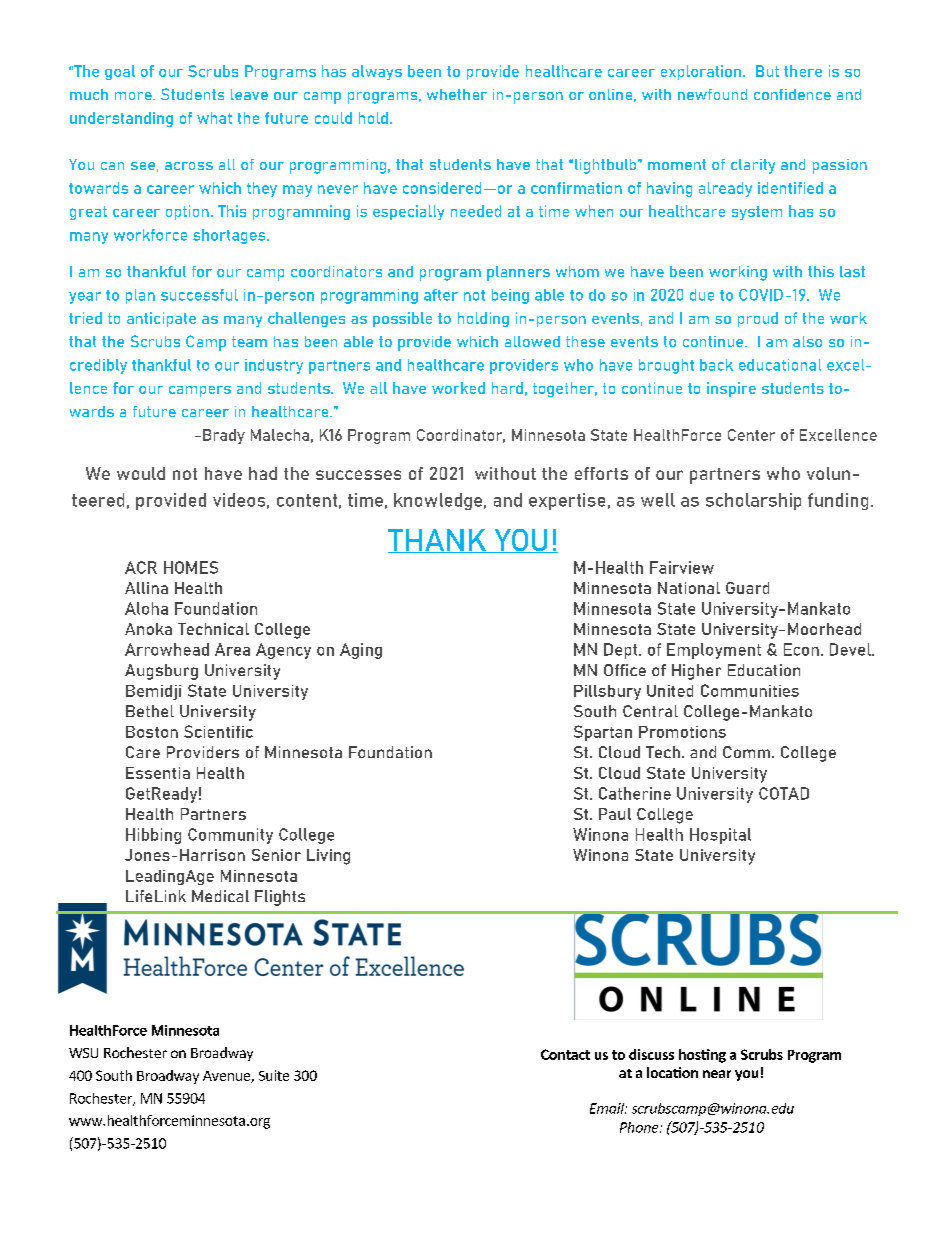  Describe the element at coordinates (682, 732) in the screenshot. I see `Promotions` at that location.
